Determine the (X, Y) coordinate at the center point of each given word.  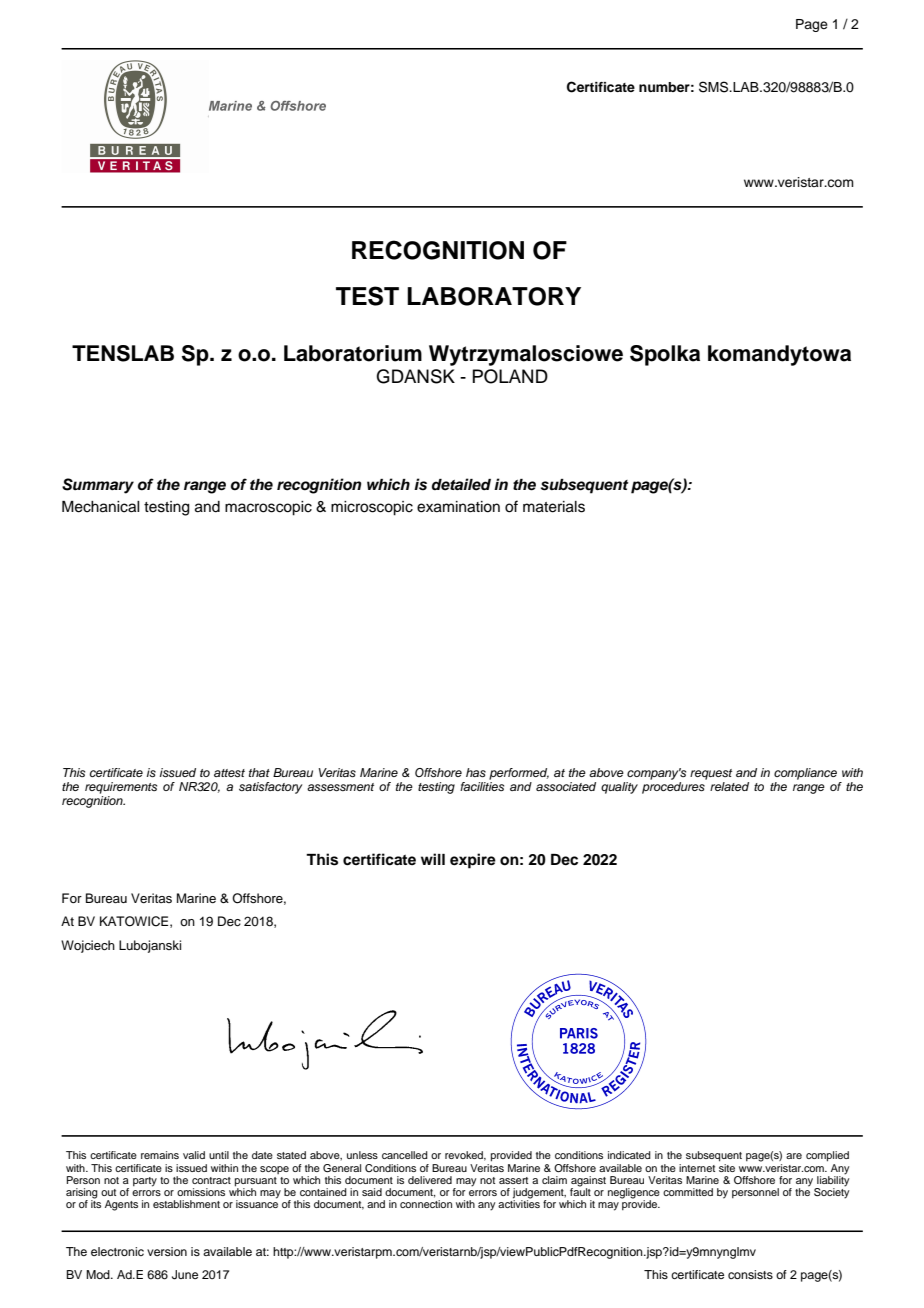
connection (426, 1204)
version (167, 1251)
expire (473, 861)
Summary (98, 486)
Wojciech (88, 946)
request (711, 774)
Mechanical (101, 507)
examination (458, 507)
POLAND (510, 376)
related (729, 786)
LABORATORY (494, 296)
